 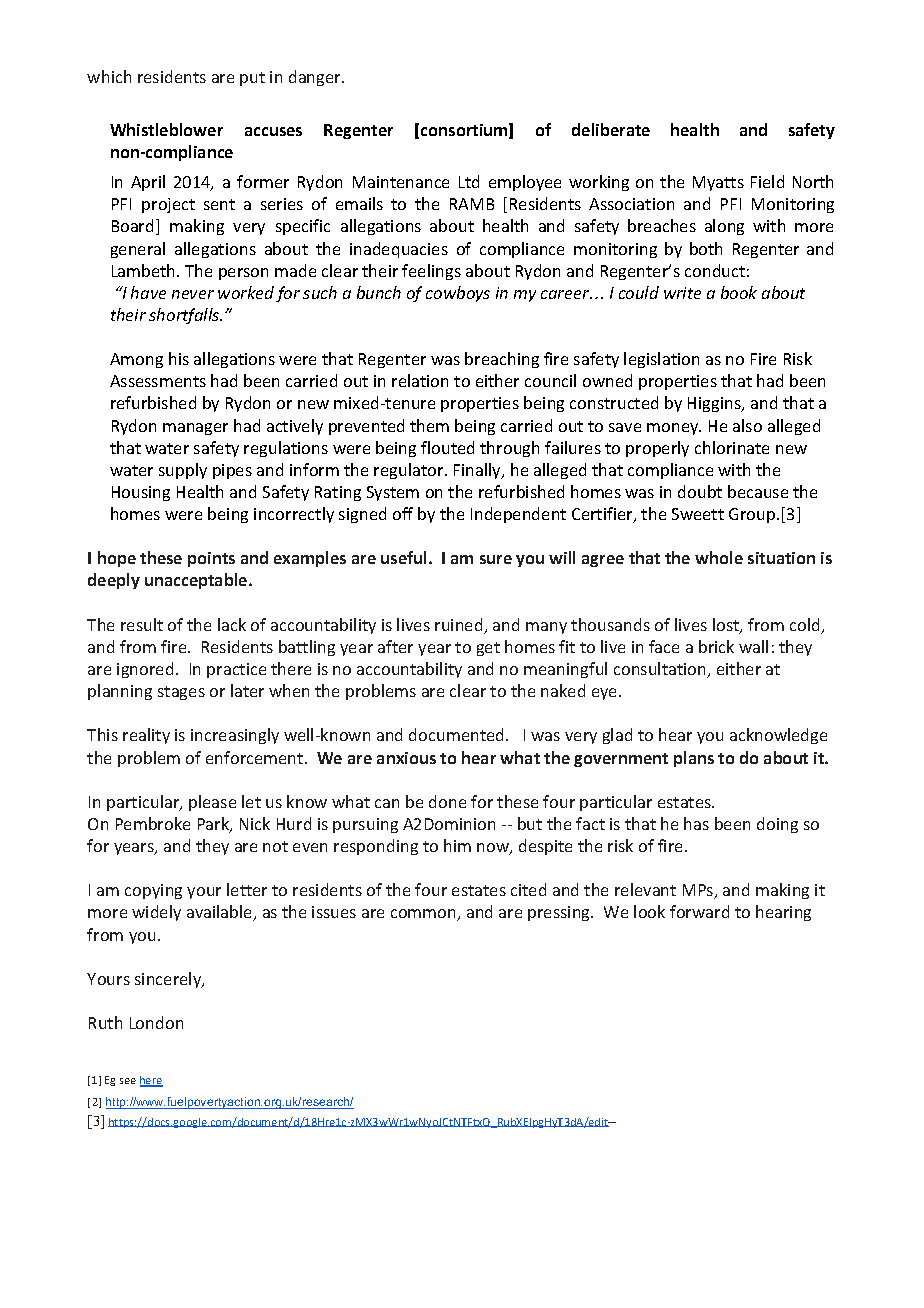 What do you see at coordinates (696, 823) in the screenshot?
I see `has` at bounding box center [696, 823].
